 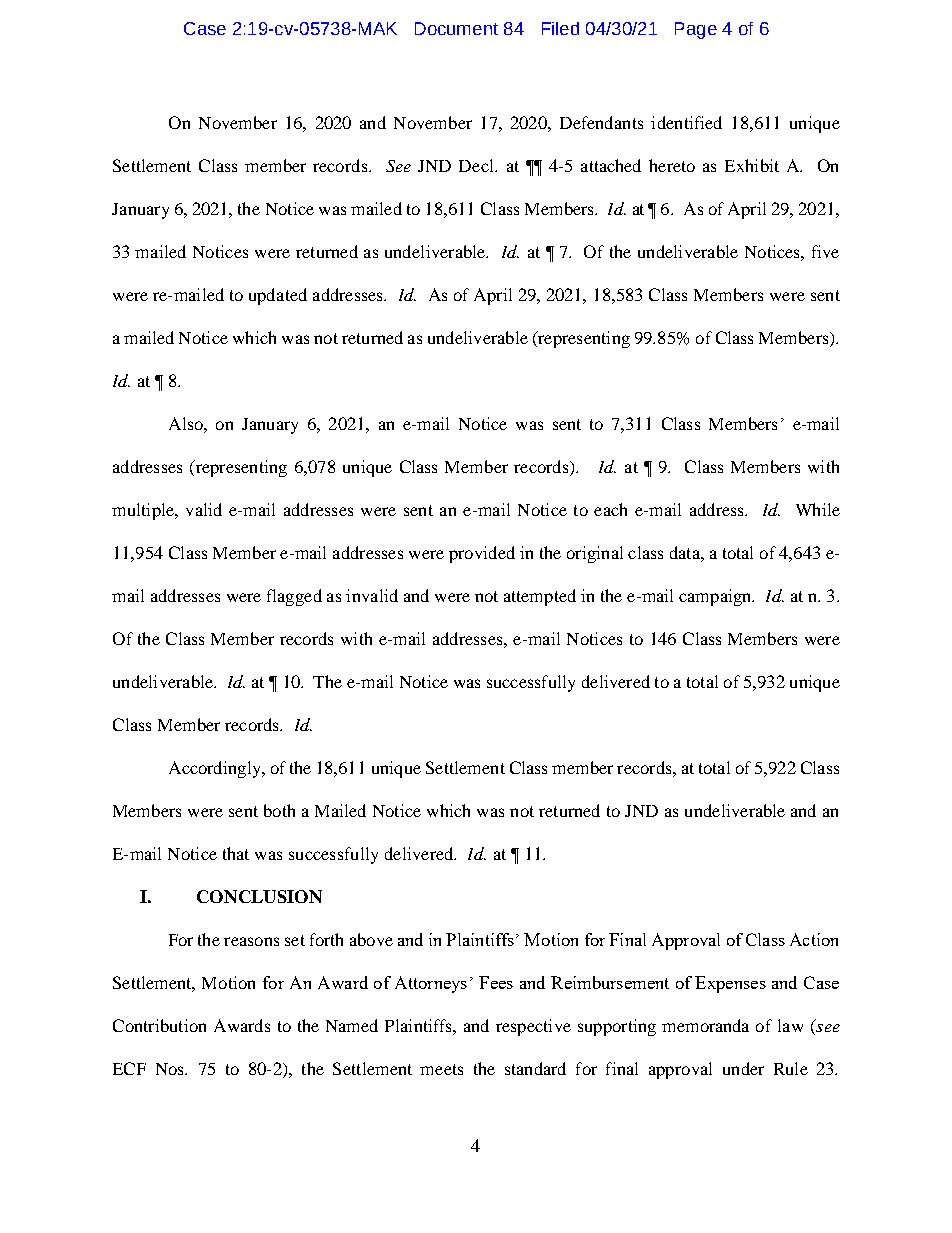 What do you see at coordinates (696, 30) in the screenshot?
I see `Page` at bounding box center [696, 30].
